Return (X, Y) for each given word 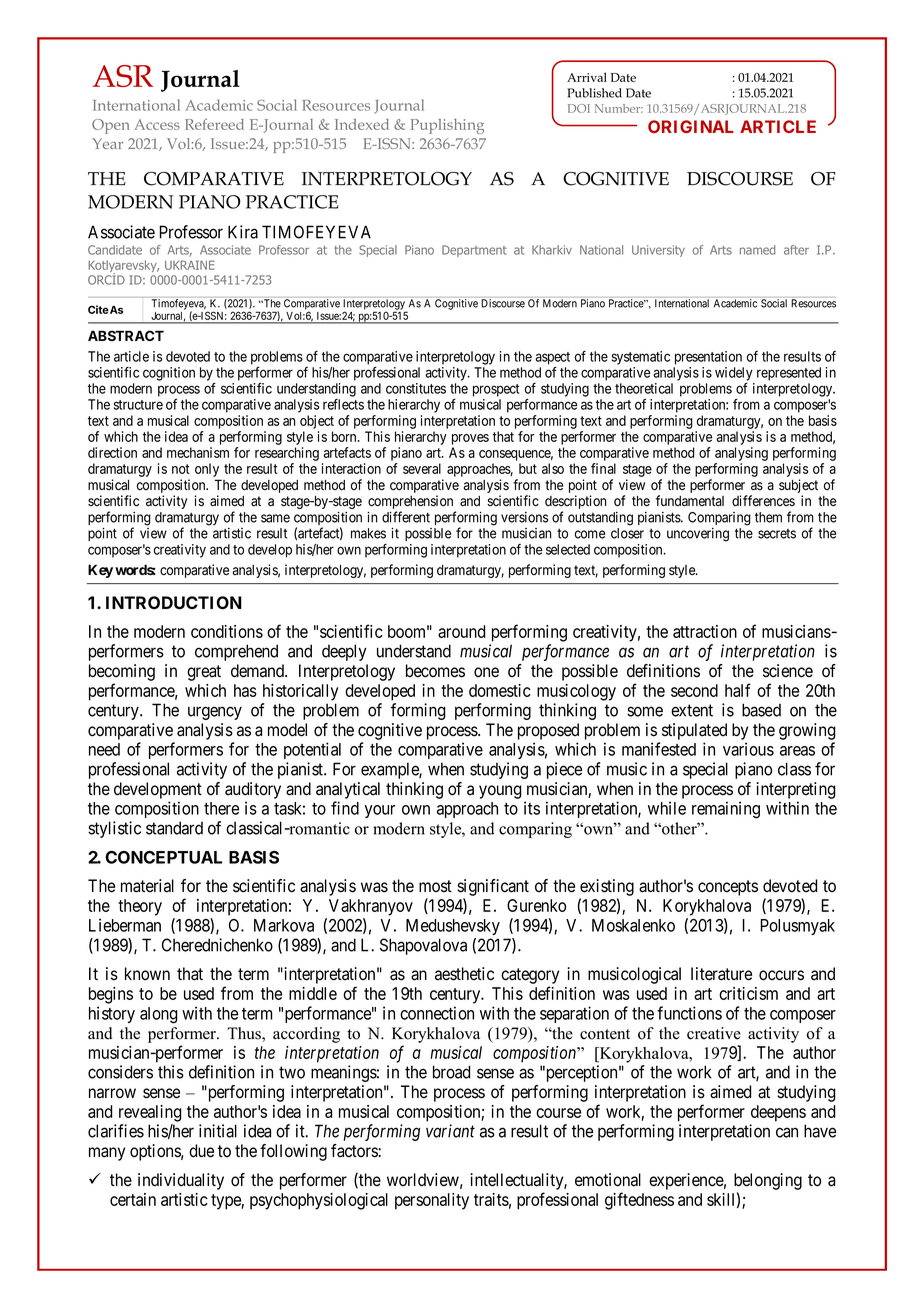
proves (470, 439)
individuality (181, 1181)
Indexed (362, 124)
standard (174, 828)
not (180, 469)
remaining (726, 810)
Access (157, 124)
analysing (741, 454)
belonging (768, 1181)
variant (450, 1131)
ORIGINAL (691, 126)
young (500, 792)
